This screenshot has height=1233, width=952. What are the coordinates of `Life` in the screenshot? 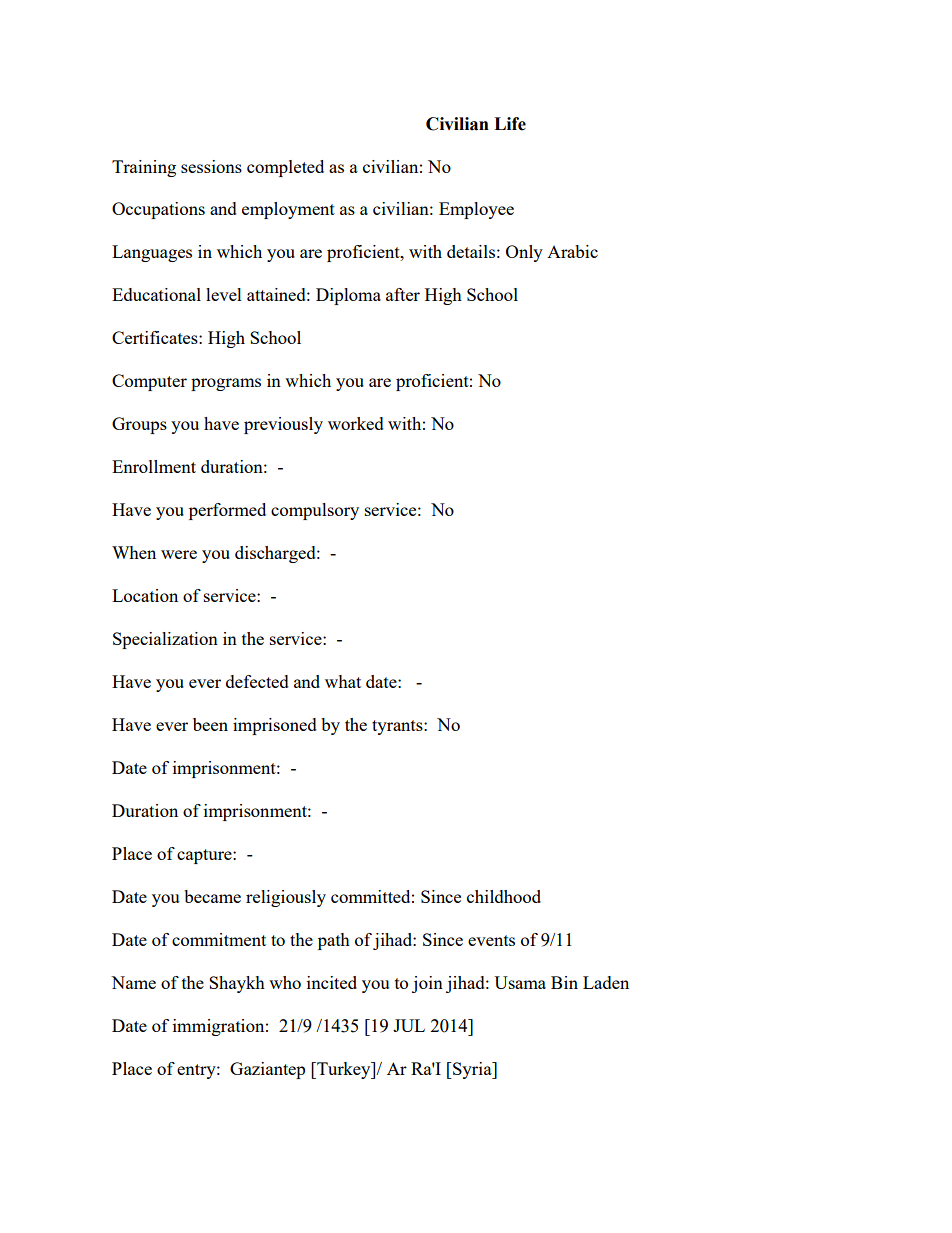 It's located at (510, 124).
